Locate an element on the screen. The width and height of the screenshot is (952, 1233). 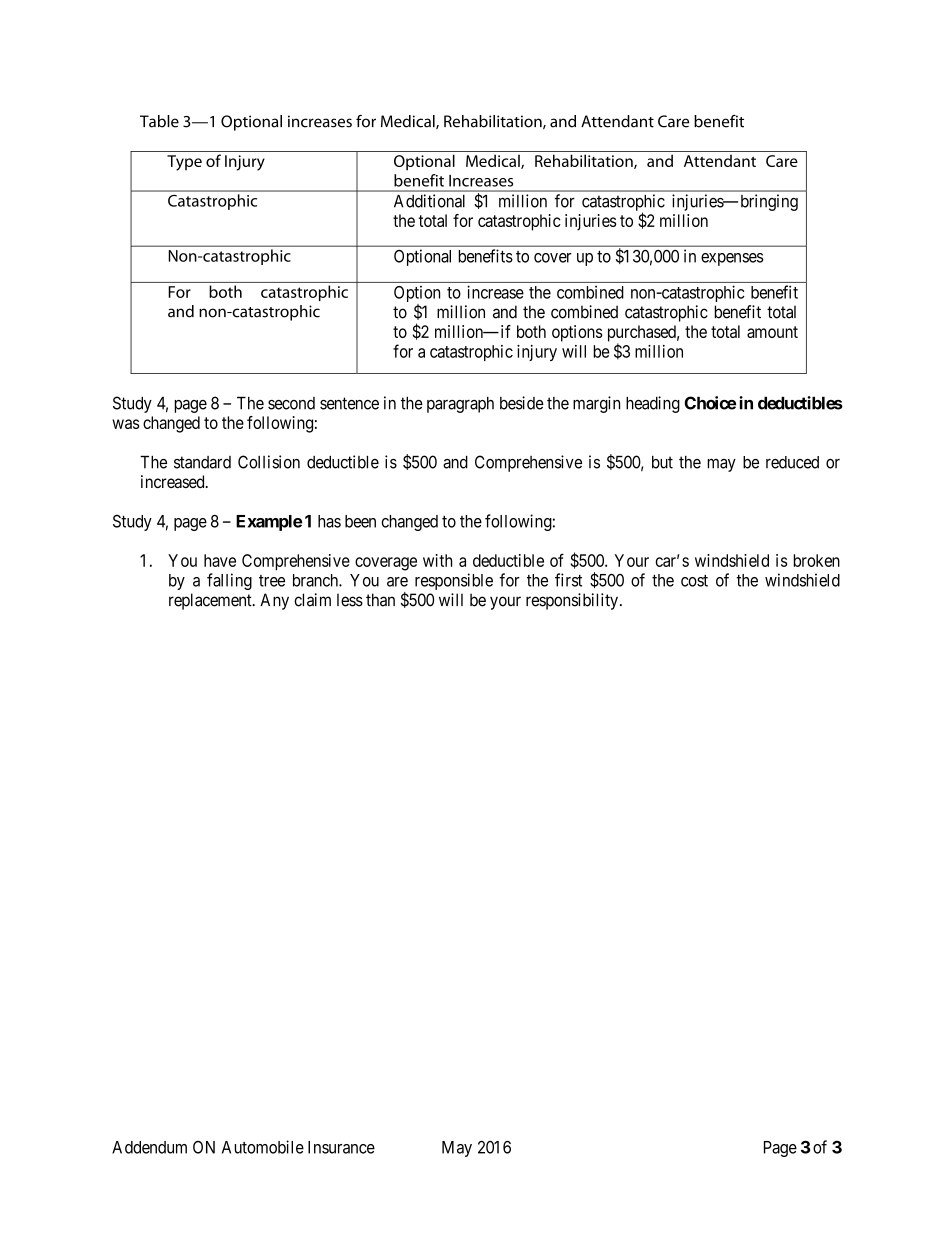
standard is located at coordinates (202, 462).
